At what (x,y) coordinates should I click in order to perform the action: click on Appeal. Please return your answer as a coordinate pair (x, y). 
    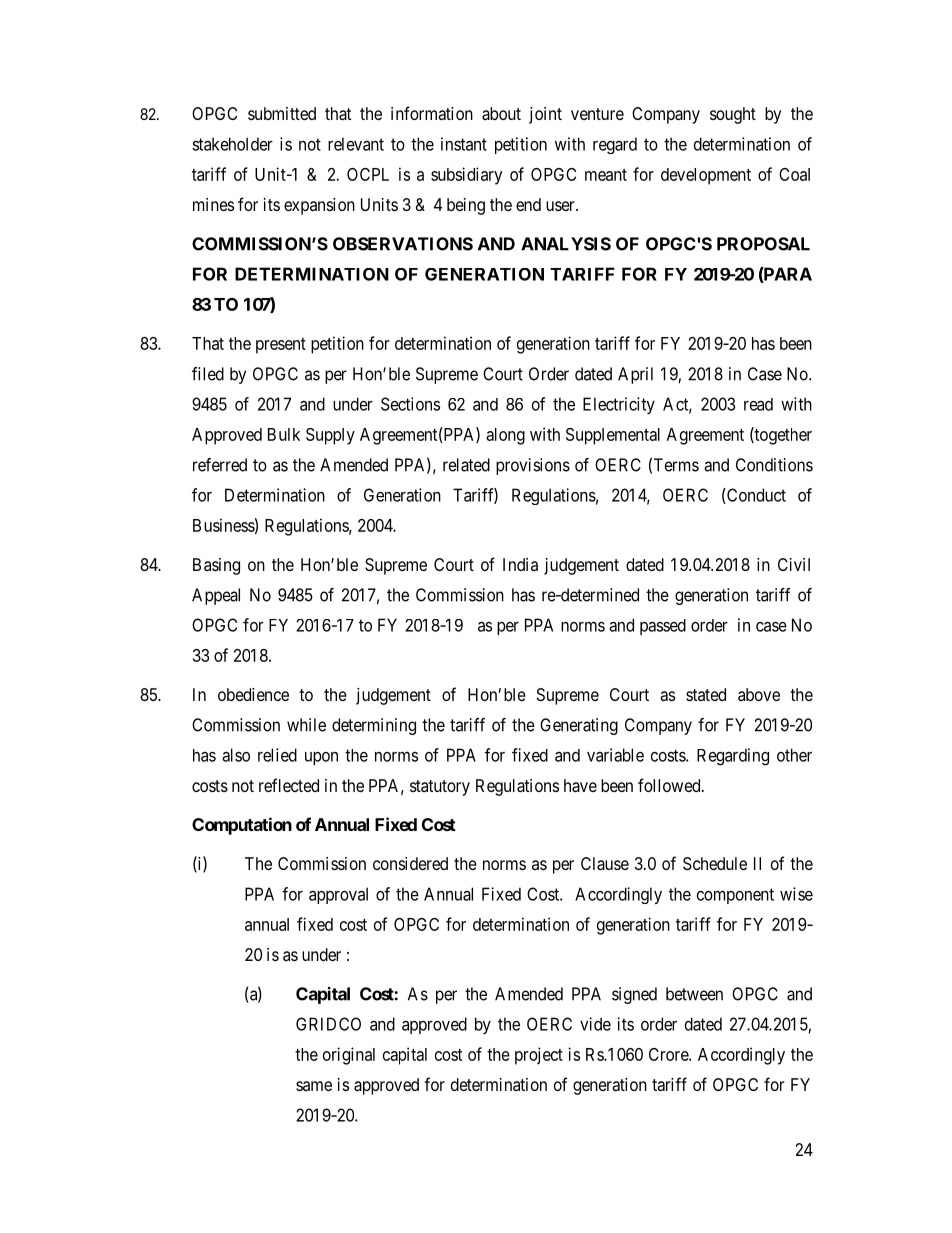
    Looking at the image, I should click on (216, 596).
